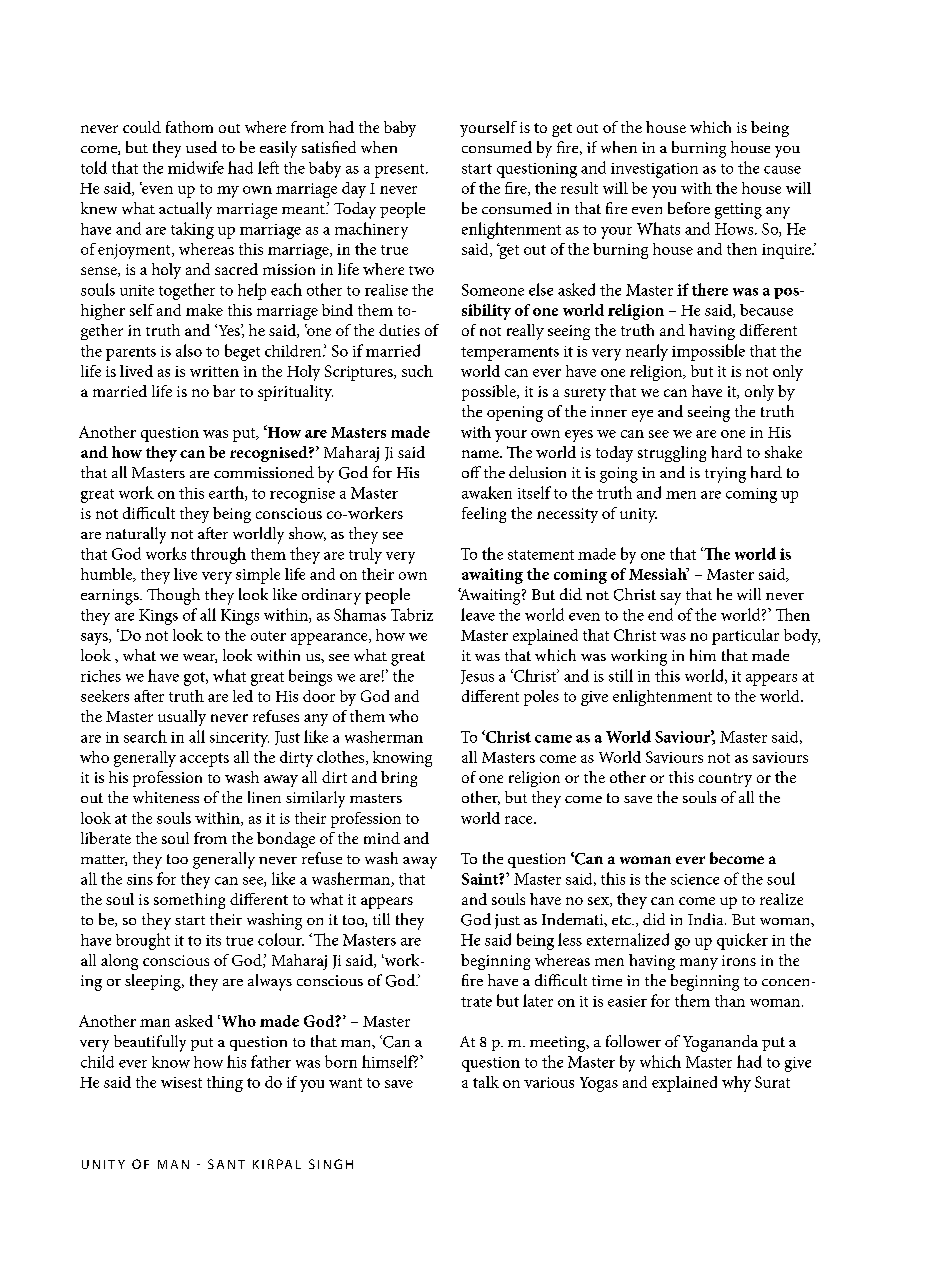 The width and height of the image is (952, 1267). I want to click on sant, so click(226, 1164).
